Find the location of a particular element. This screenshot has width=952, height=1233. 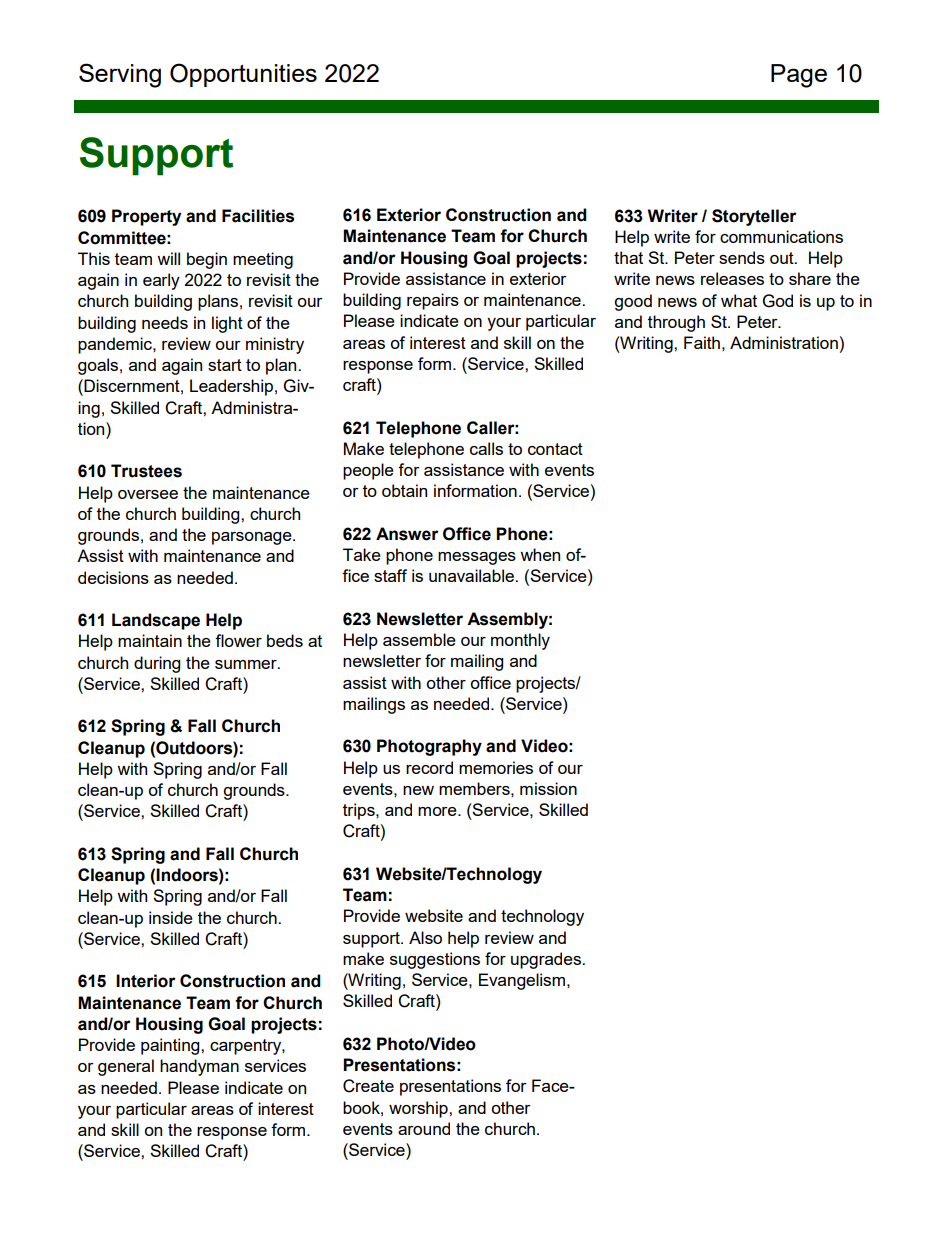

needs is located at coordinates (165, 322).
